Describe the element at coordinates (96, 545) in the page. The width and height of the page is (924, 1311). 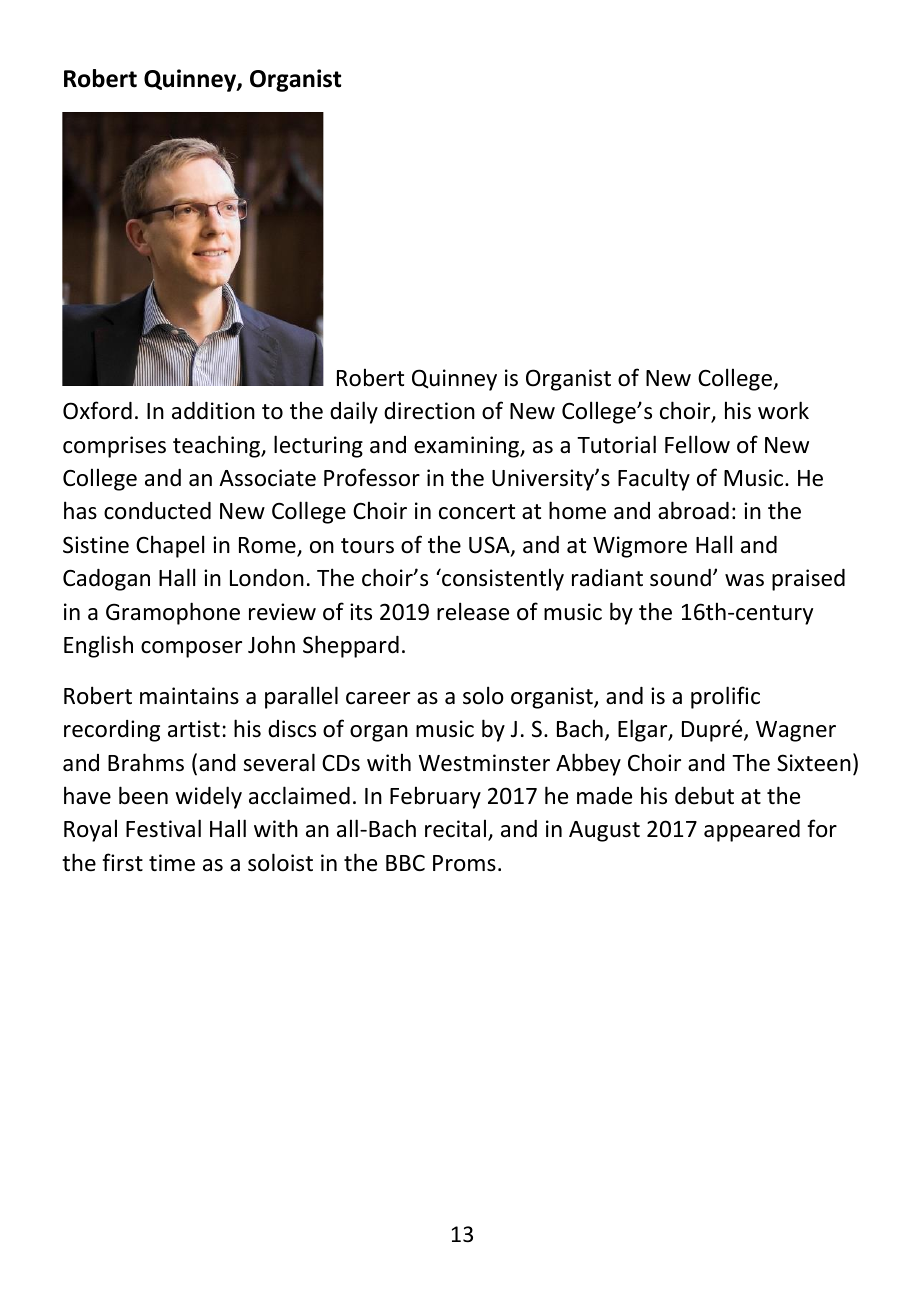
I see `Sistine` at that location.
